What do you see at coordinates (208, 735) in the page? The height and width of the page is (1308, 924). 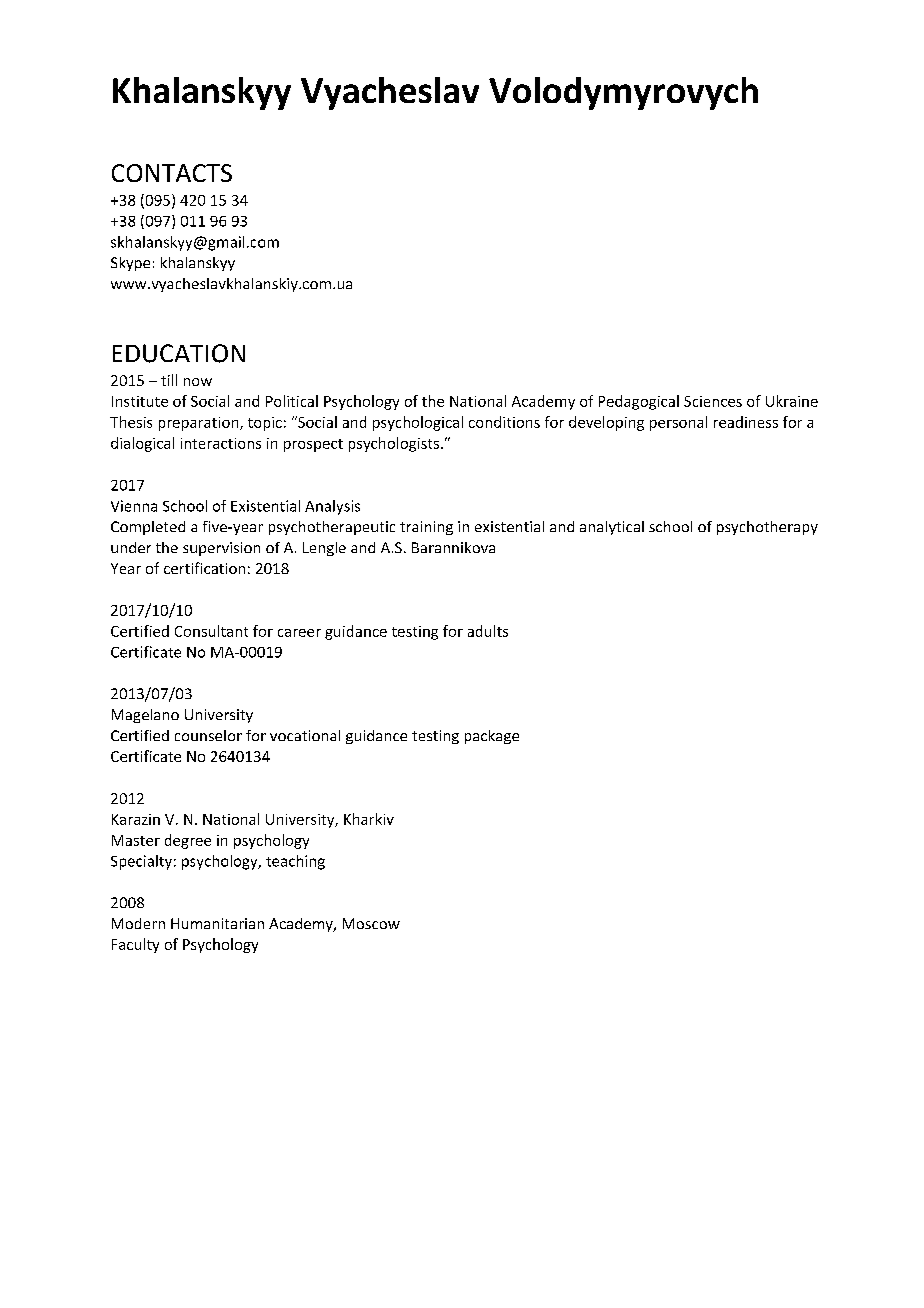 I see `counselor` at bounding box center [208, 735].
